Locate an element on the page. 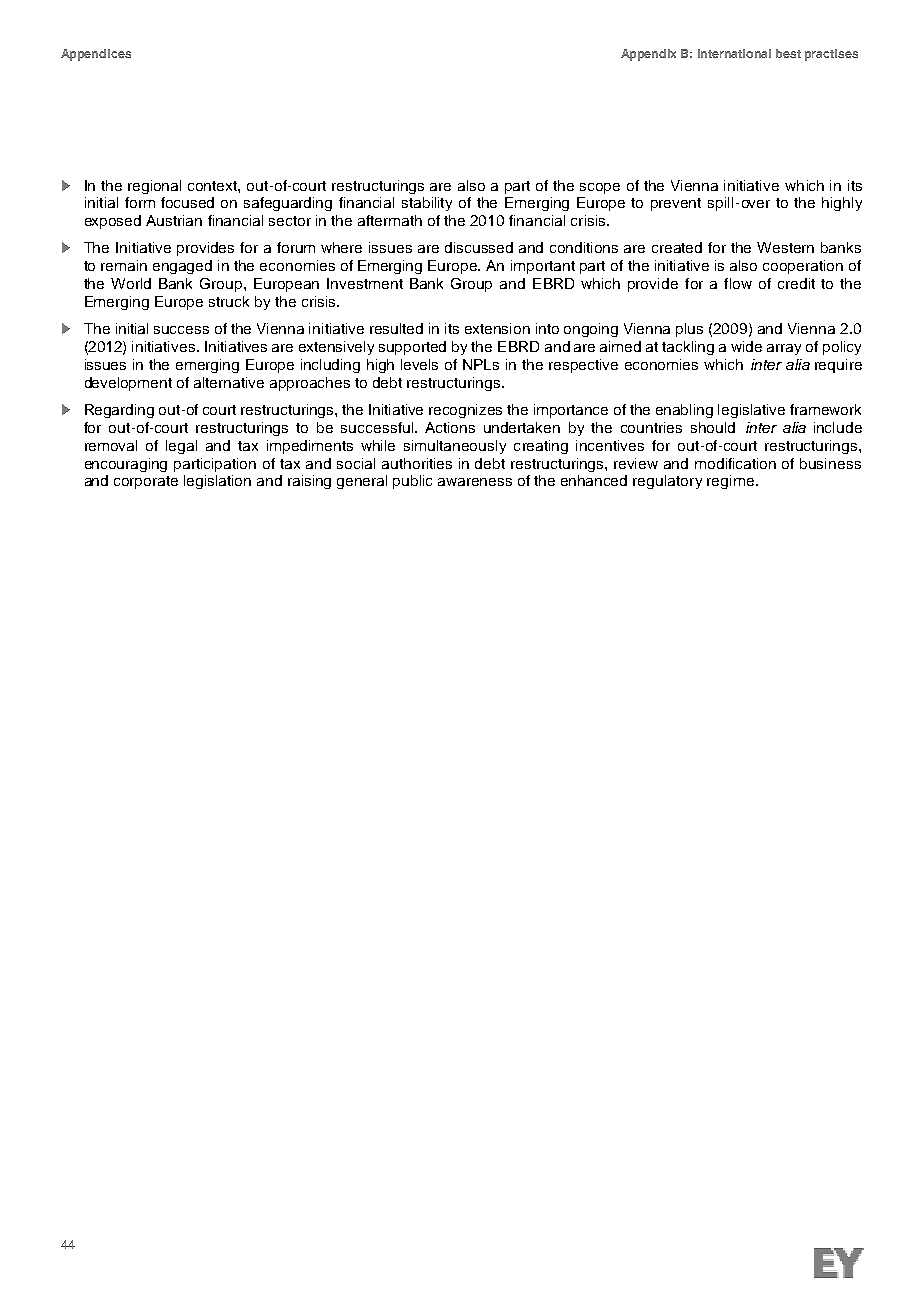 The height and width of the document is (1308, 924). Appendix is located at coordinates (648, 55).
